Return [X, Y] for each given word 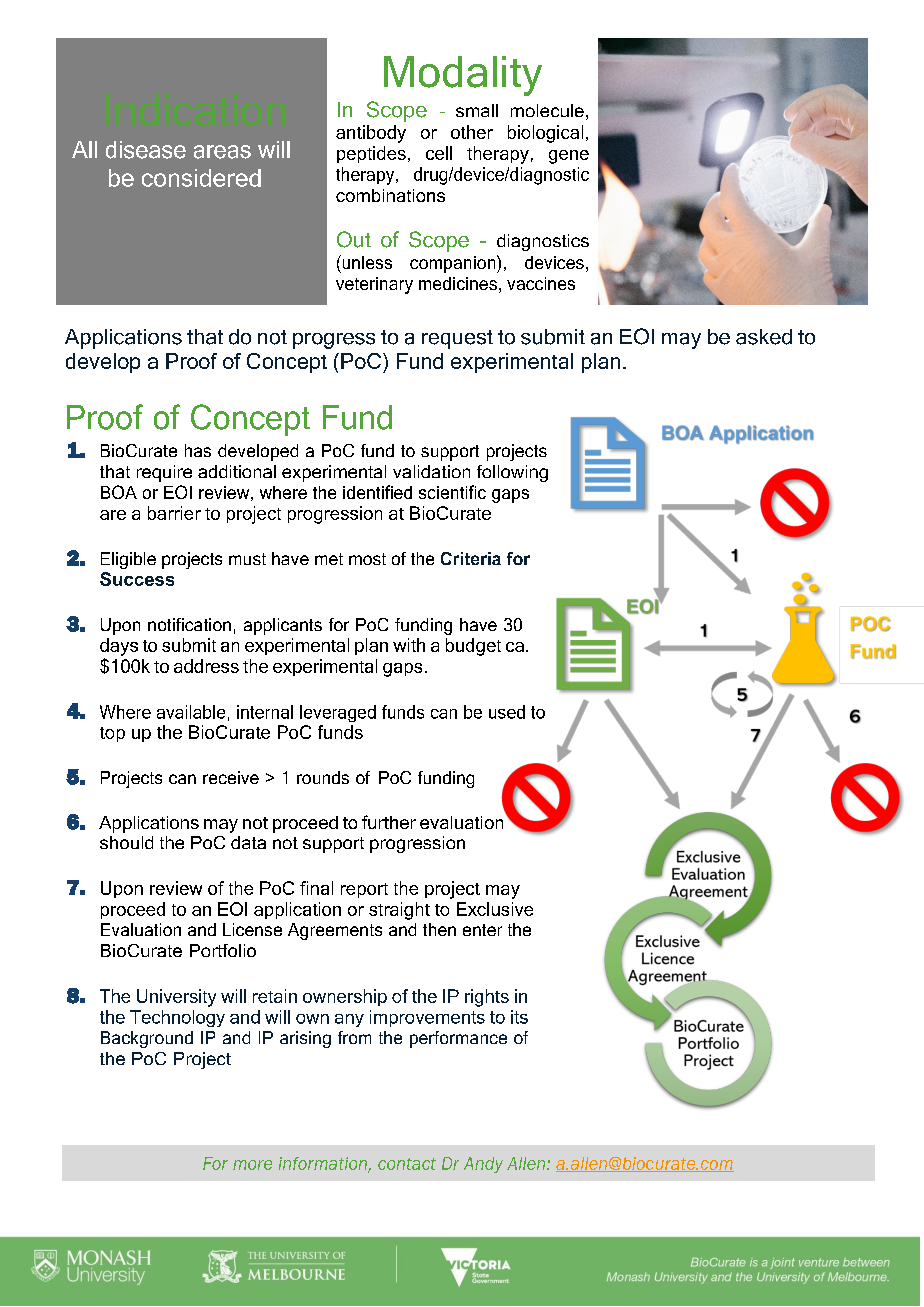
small [477, 110]
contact [407, 1164]
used [507, 712]
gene [569, 157]
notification [189, 624]
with [409, 645]
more [252, 1165]
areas [222, 152]
